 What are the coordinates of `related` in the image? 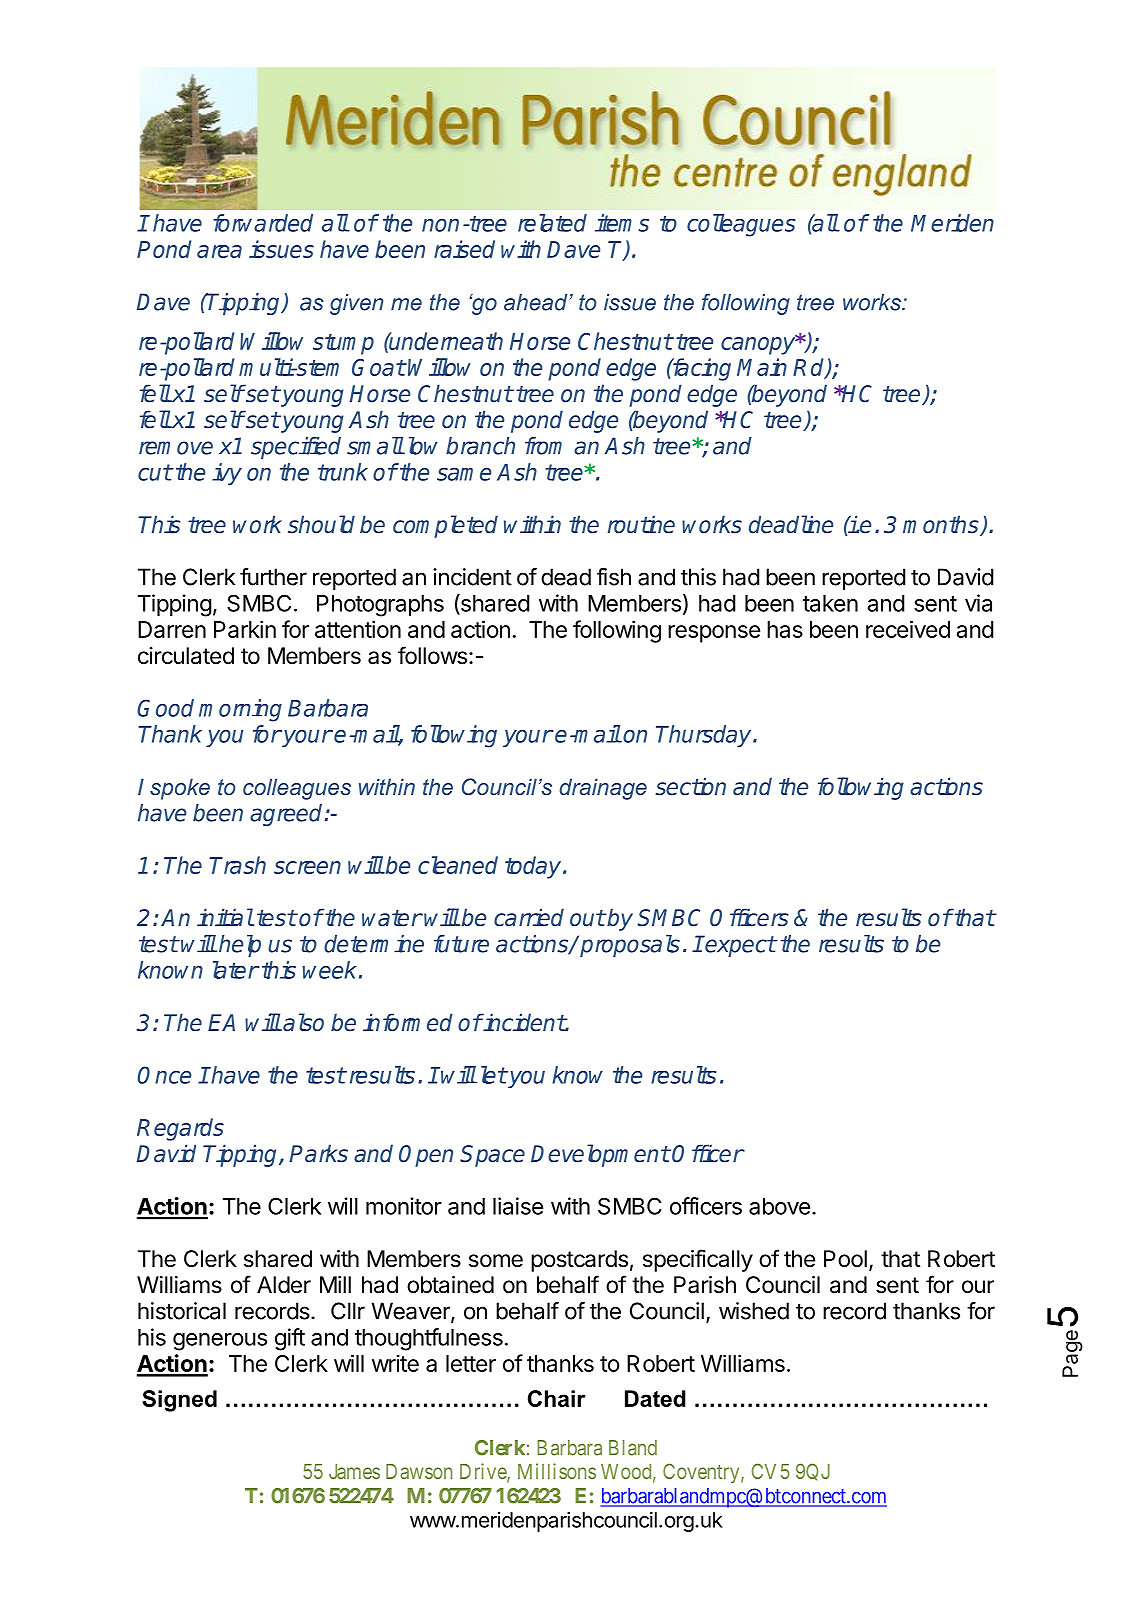 It's located at (552, 223).
